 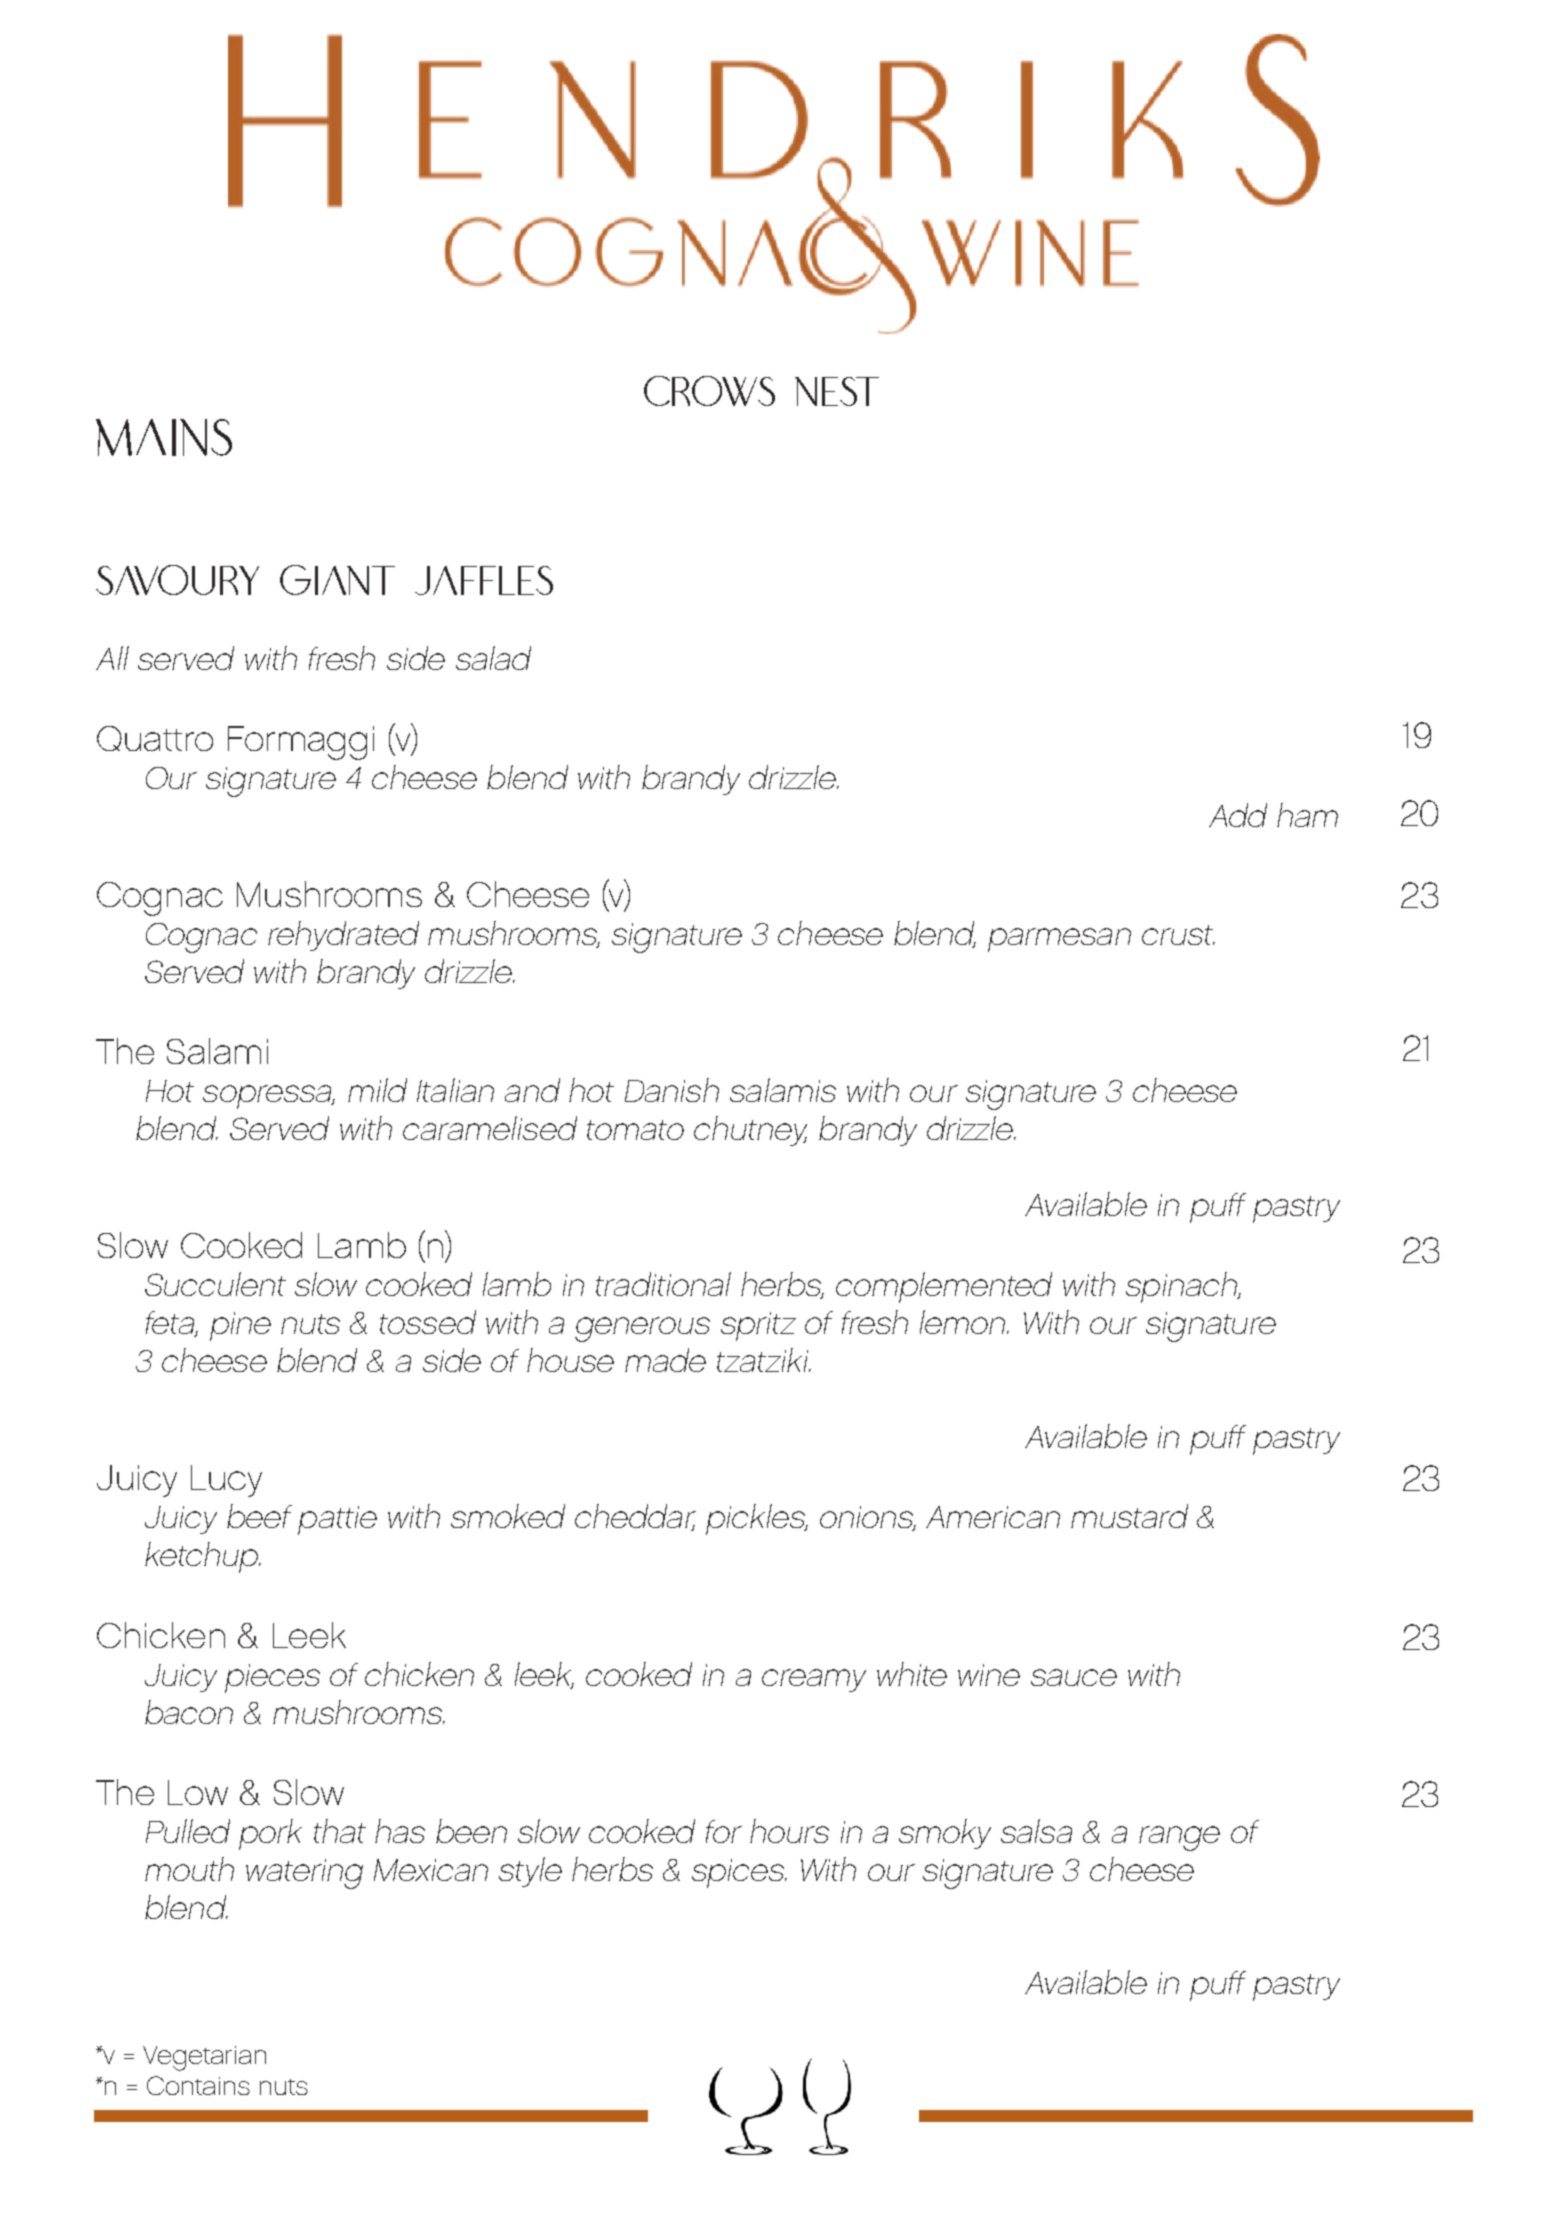 What do you see at coordinates (837, 391) in the image?
I see `NEST` at bounding box center [837, 391].
